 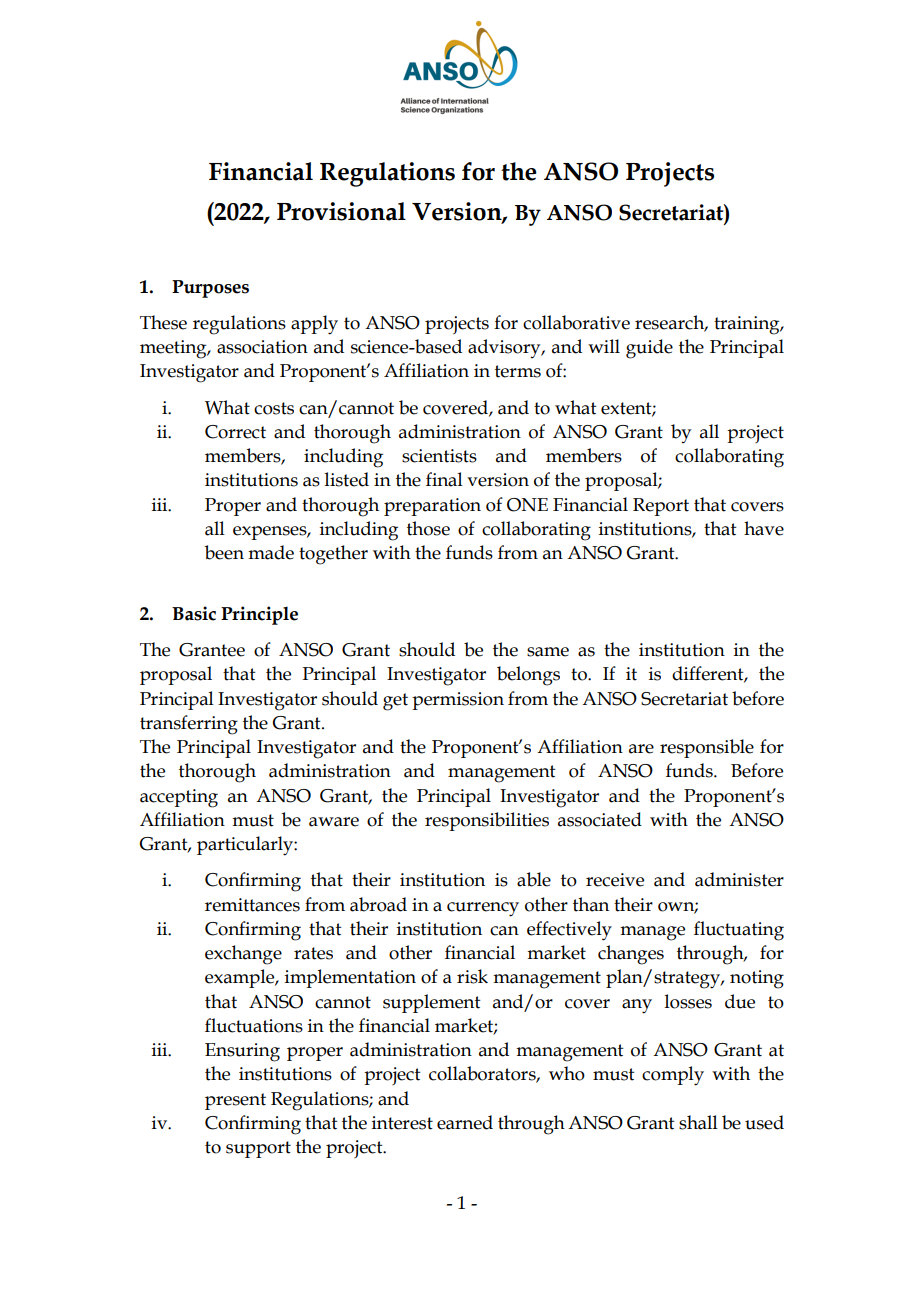 What do you see at coordinates (739, 879) in the image?
I see `administer` at bounding box center [739, 879].
